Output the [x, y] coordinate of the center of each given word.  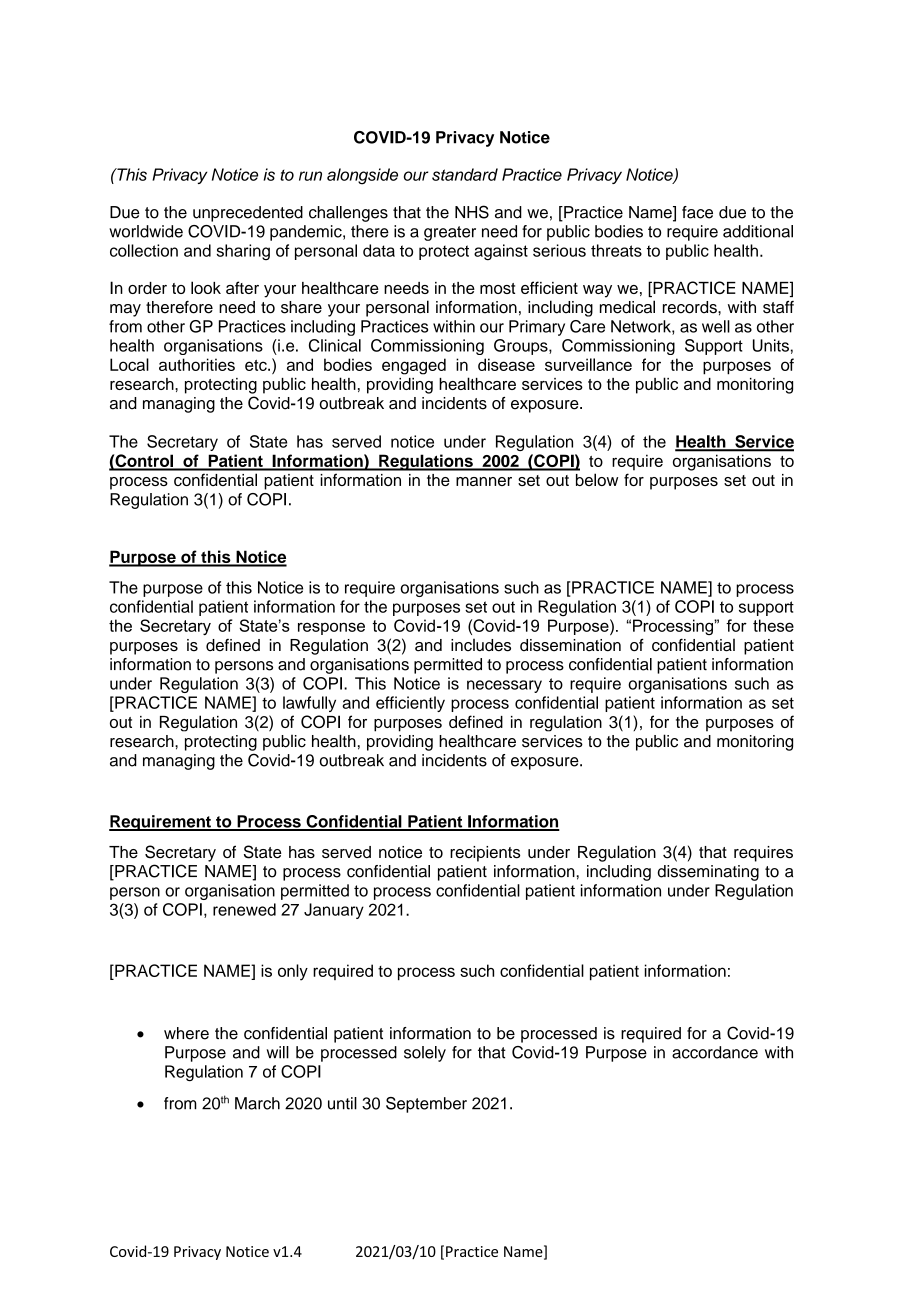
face [697, 212]
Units [771, 345]
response [331, 628]
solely [425, 1054]
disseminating [708, 873]
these [773, 625]
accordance [715, 1052]
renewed [244, 909]
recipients [485, 854]
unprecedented [248, 214]
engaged [414, 366]
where [186, 1033]
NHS [472, 212]
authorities [197, 364]
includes [481, 645]
